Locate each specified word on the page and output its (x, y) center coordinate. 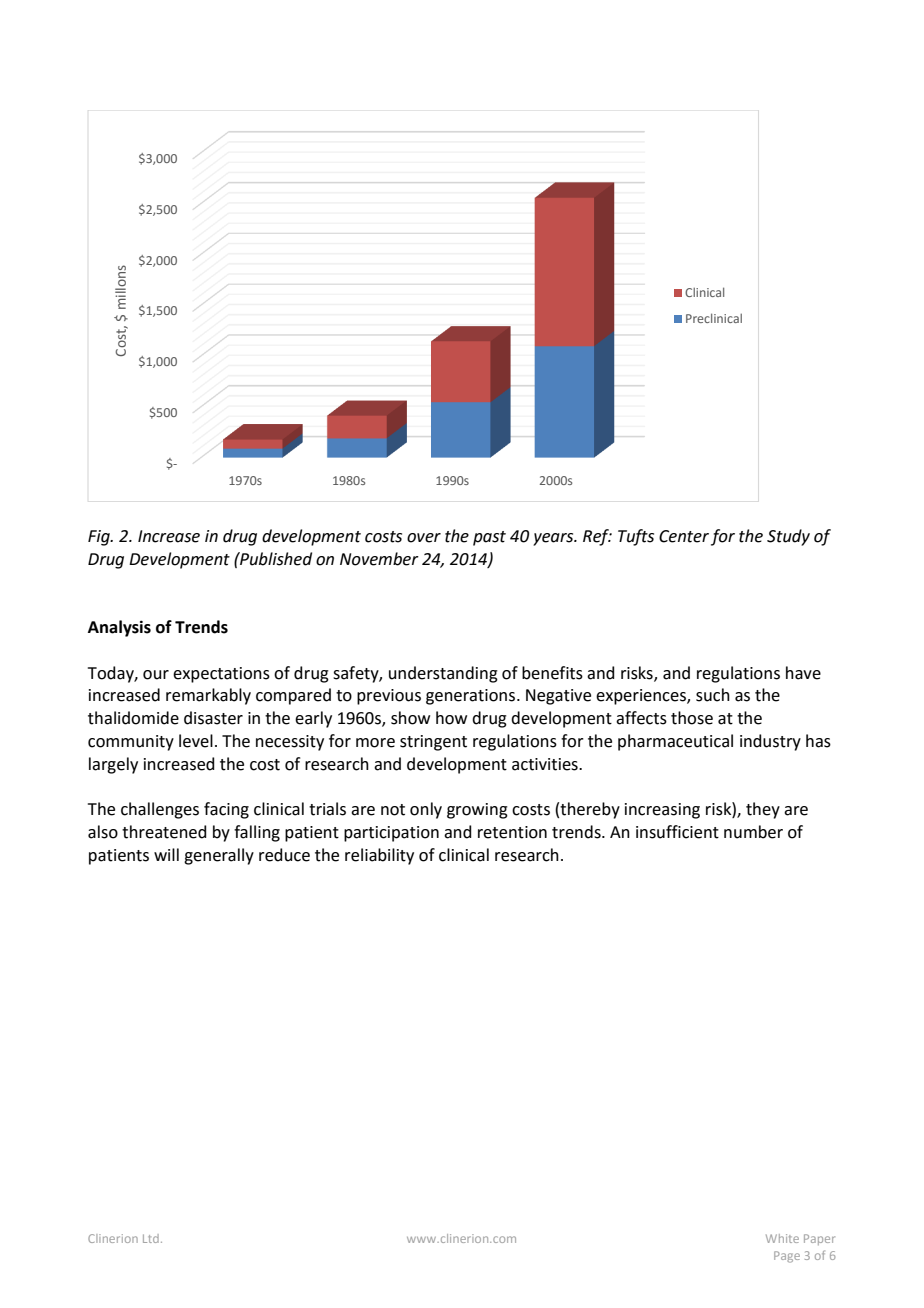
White (782, 1238)
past (489, 538)
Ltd (151, 1238)
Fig (100, 538)
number (753, 832)
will (166, 854)
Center (684, 536)
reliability (379, 856)
